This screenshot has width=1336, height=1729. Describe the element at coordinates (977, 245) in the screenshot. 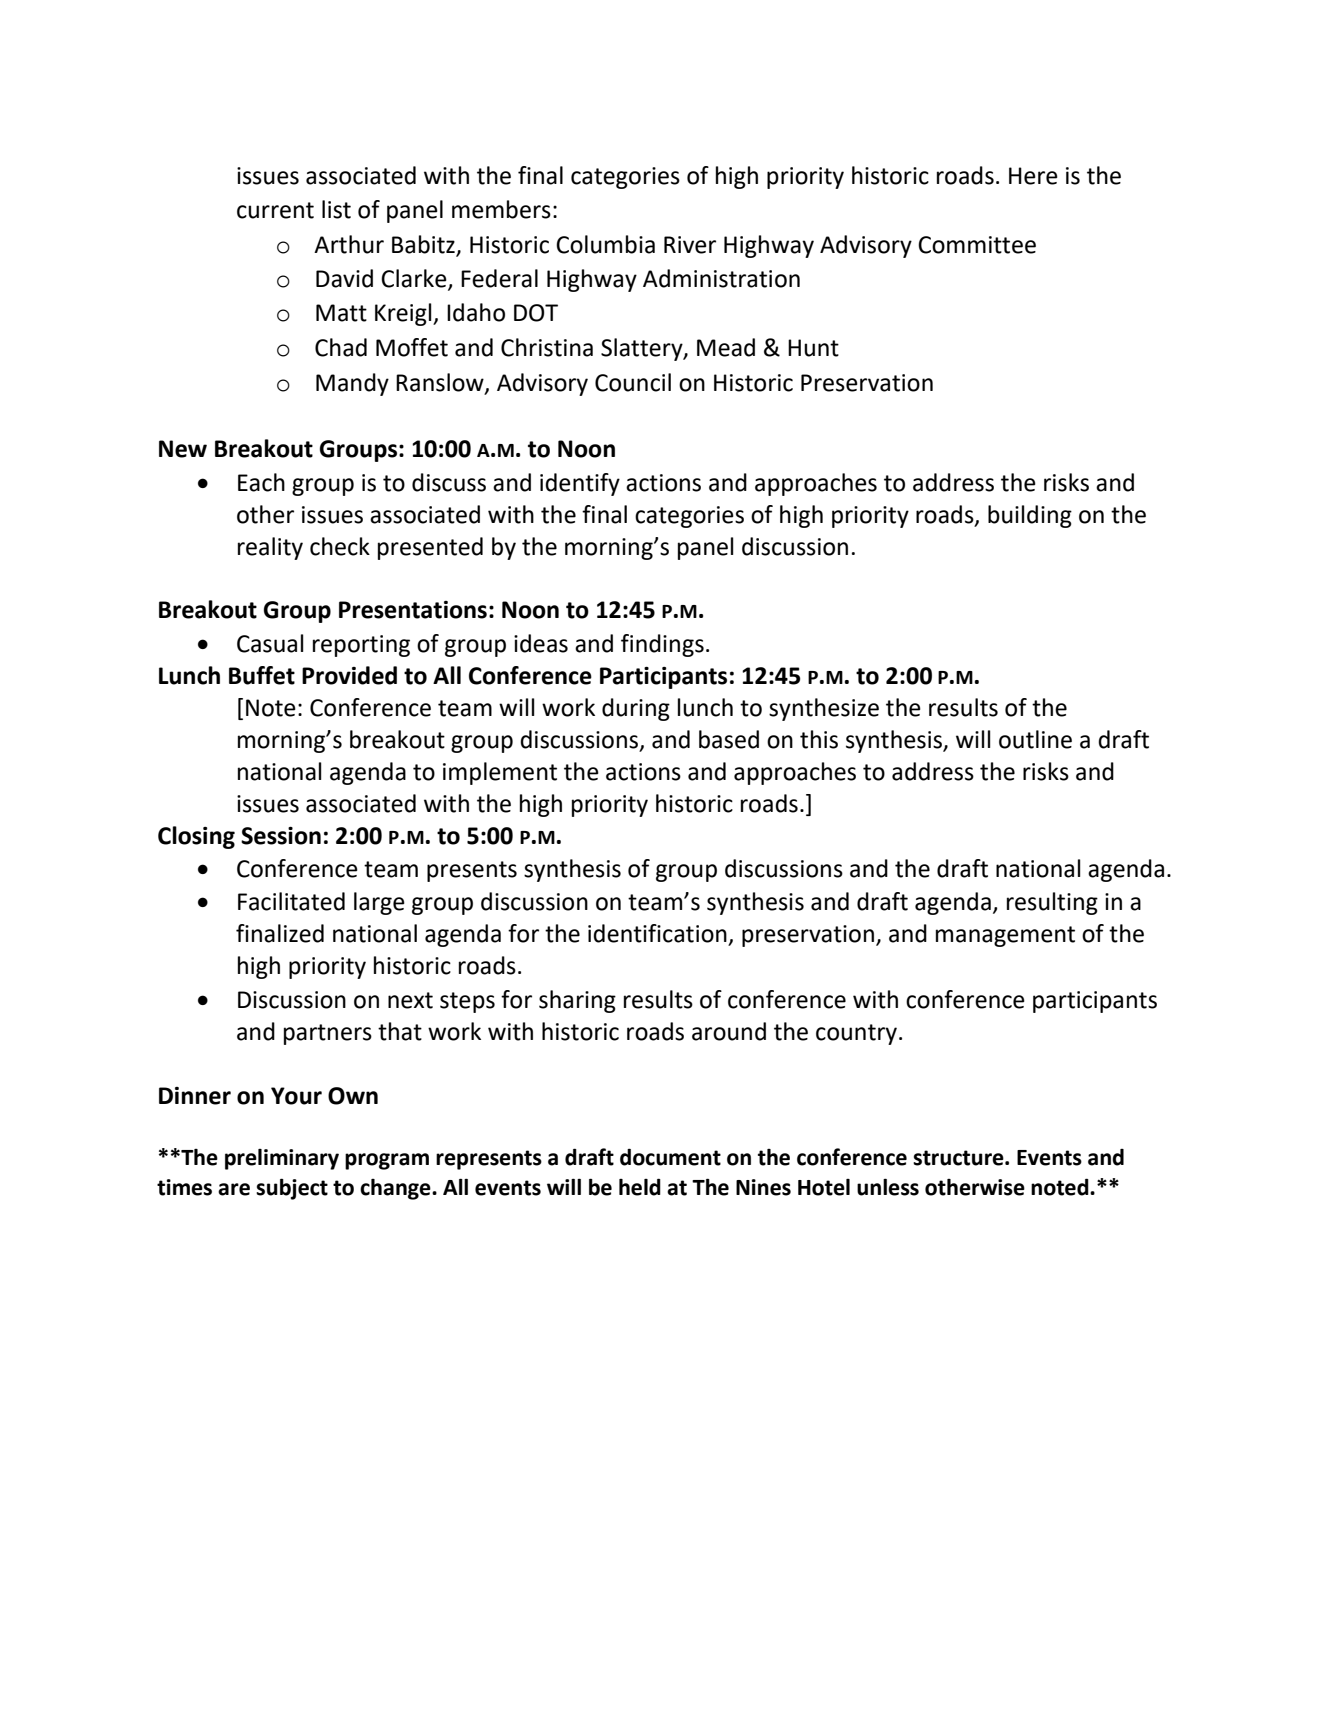

I see `Committee` at that location.
